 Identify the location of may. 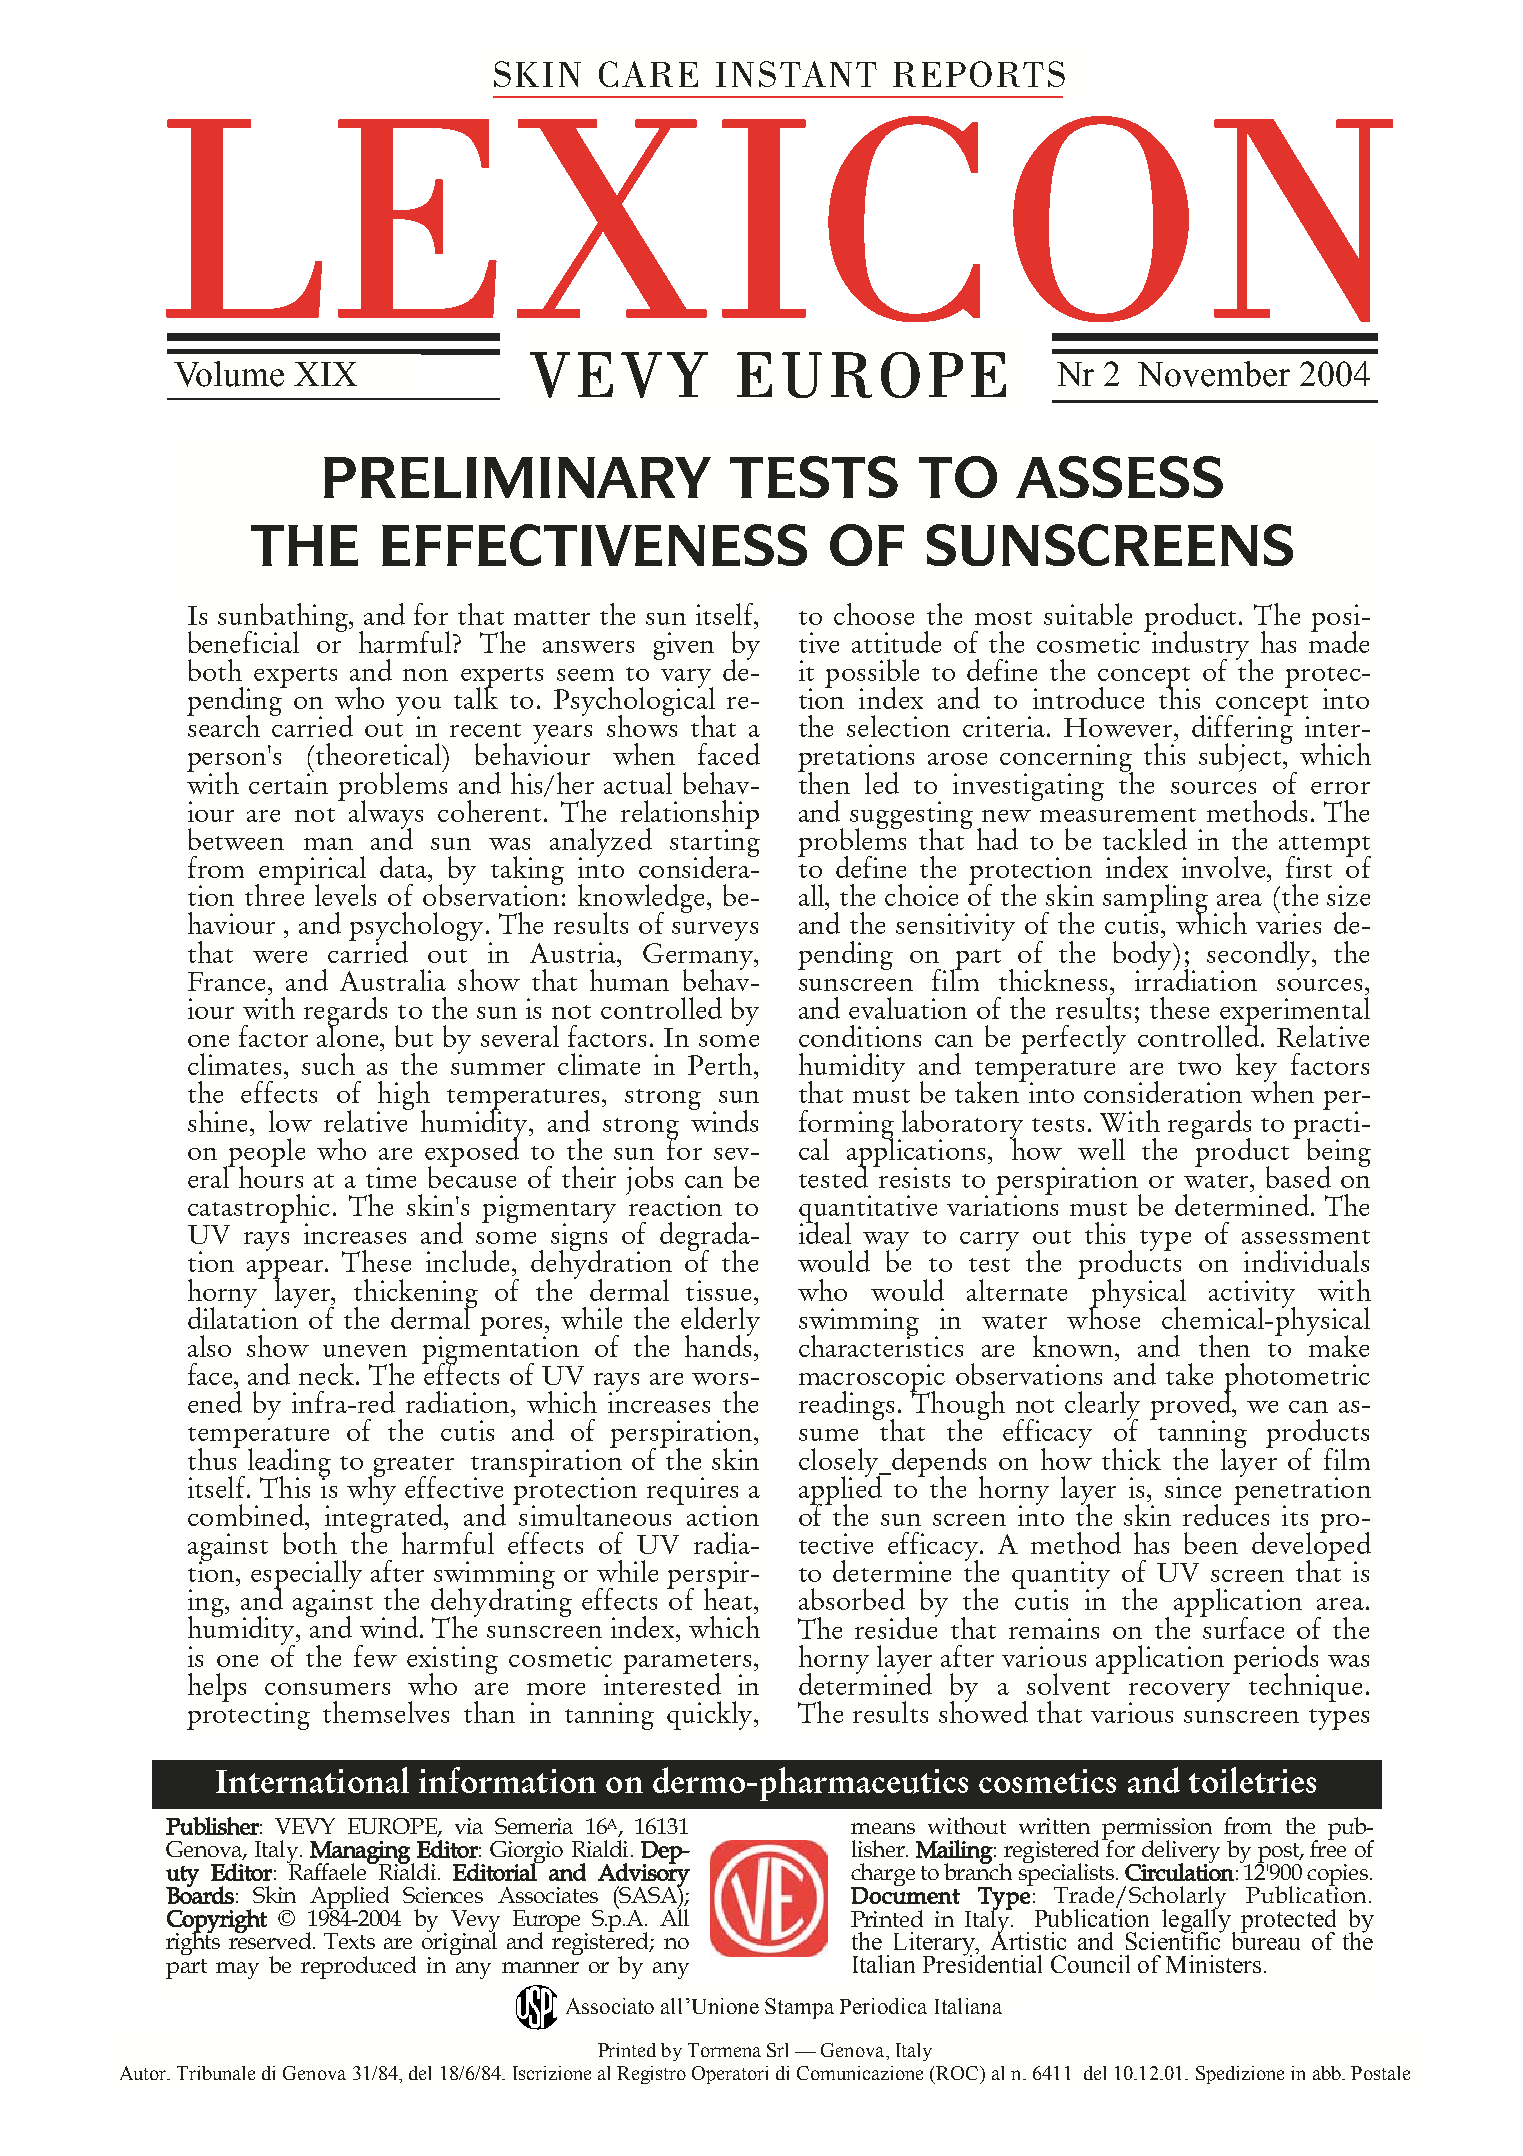
(237, 1970).
